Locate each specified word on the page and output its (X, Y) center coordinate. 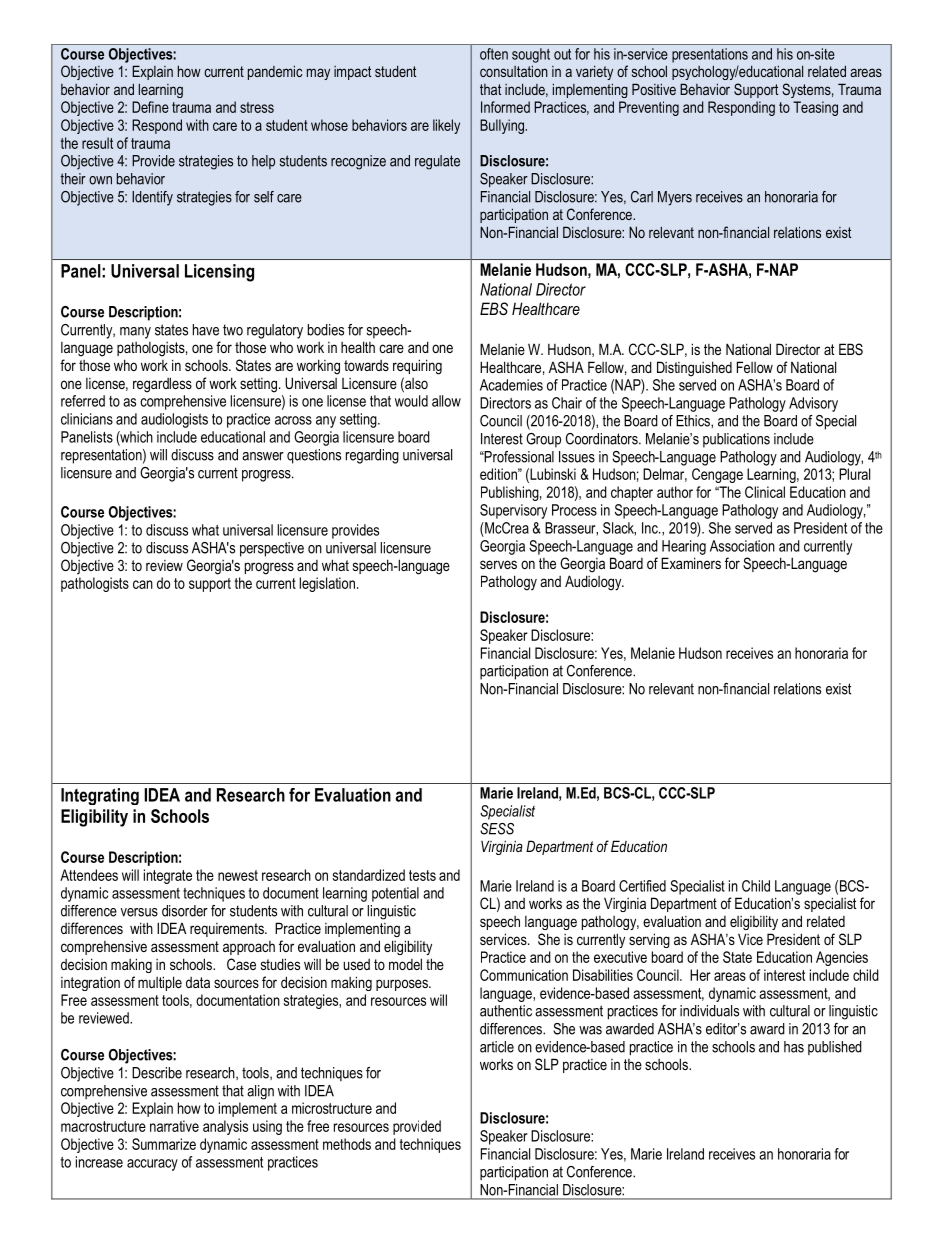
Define (150, 107)
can (143, 584)
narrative (174, 1126)
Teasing (815, 108)
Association (742, 546)
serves (498, 564)
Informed (505, 107)
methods (347, 1144)
